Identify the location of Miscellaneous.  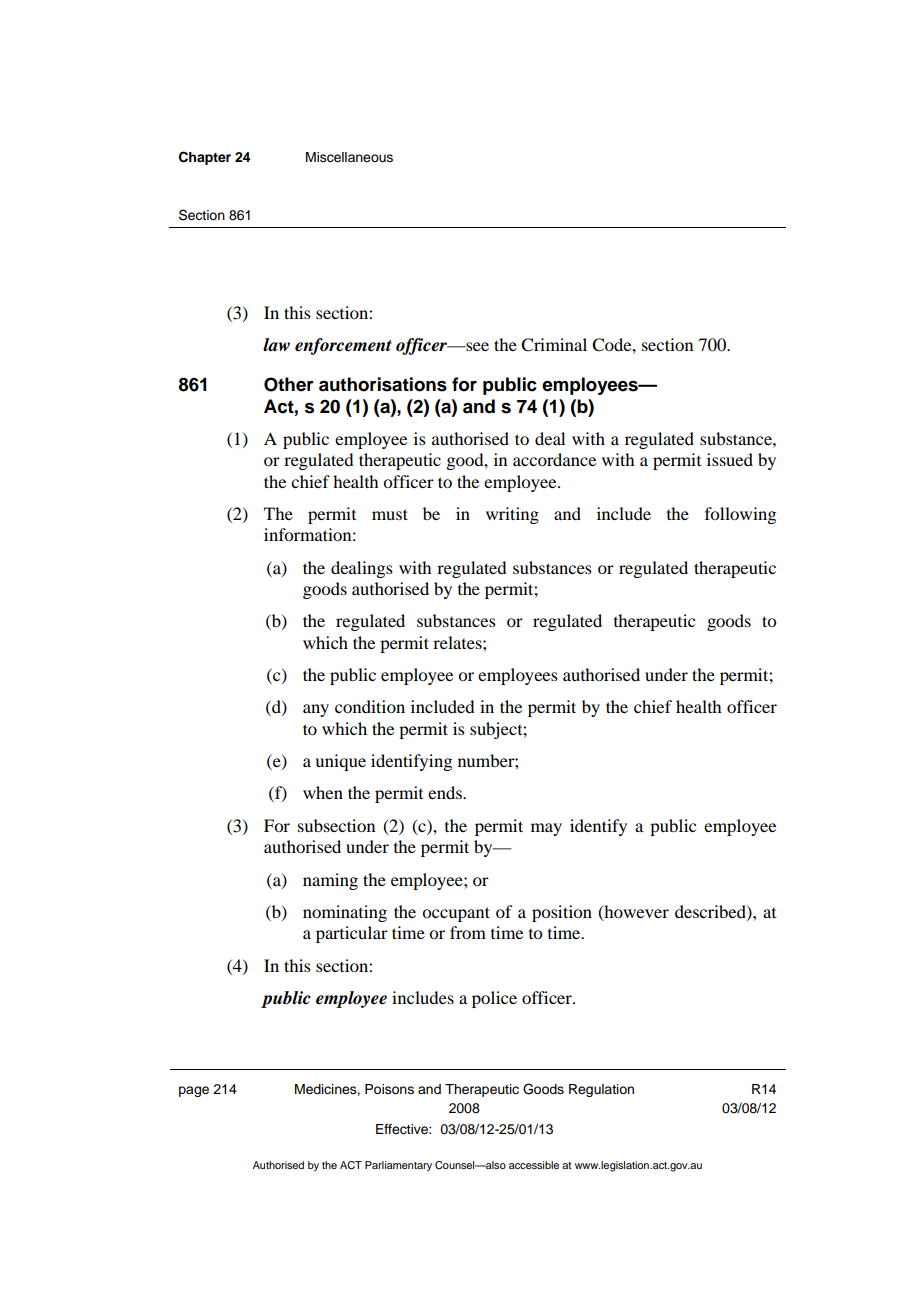
(349, 157).
